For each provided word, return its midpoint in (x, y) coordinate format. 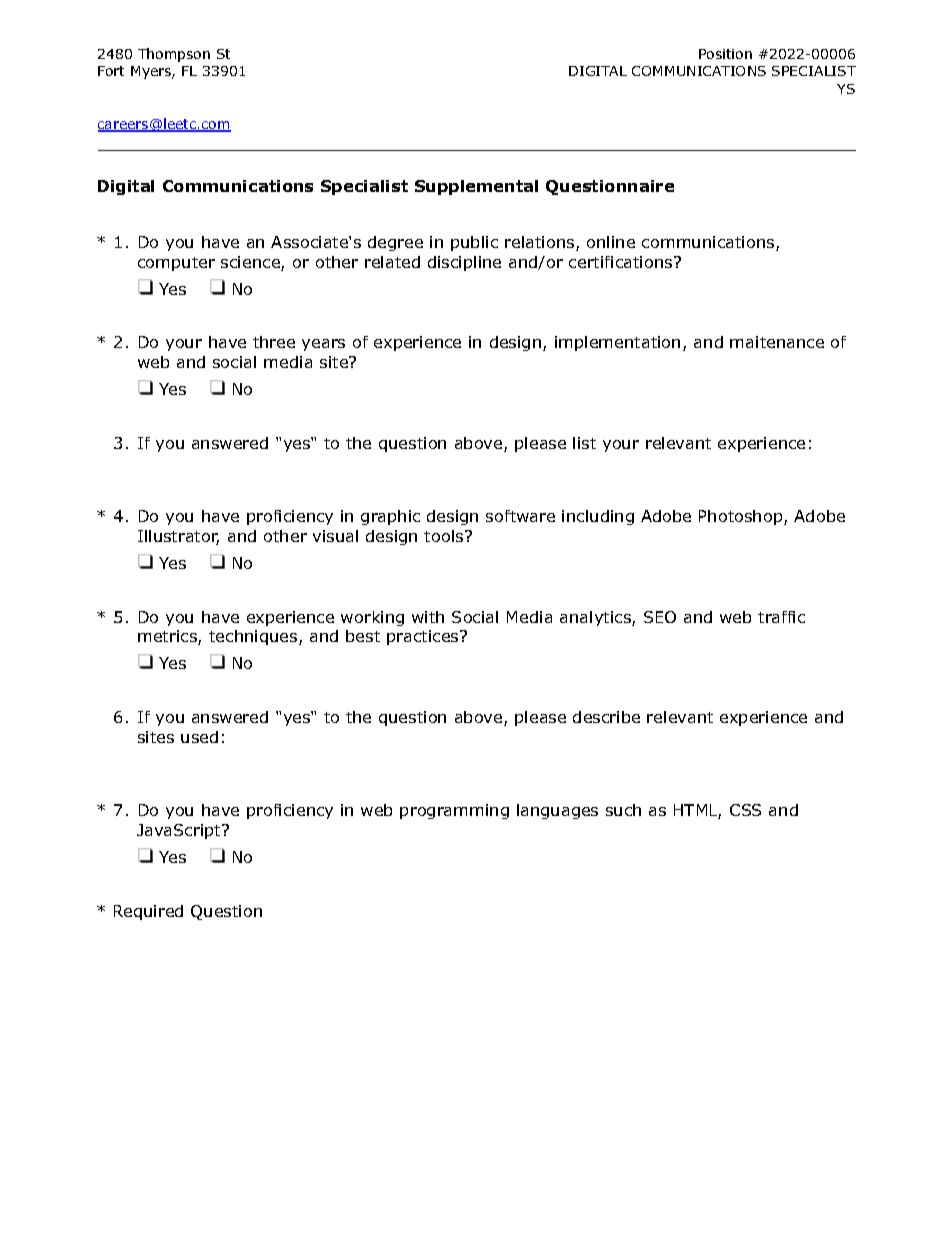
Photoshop (742, 517)
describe (606, 717)
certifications (620, 262)
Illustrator (178, 537)
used (199, 737)
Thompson (174, 55)
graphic (390, 517)
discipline (464, 263)
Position (725, 54)
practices (424, 637)
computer (176, 264)
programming (454, 811)
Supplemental (476, 187)
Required (148, 912)
